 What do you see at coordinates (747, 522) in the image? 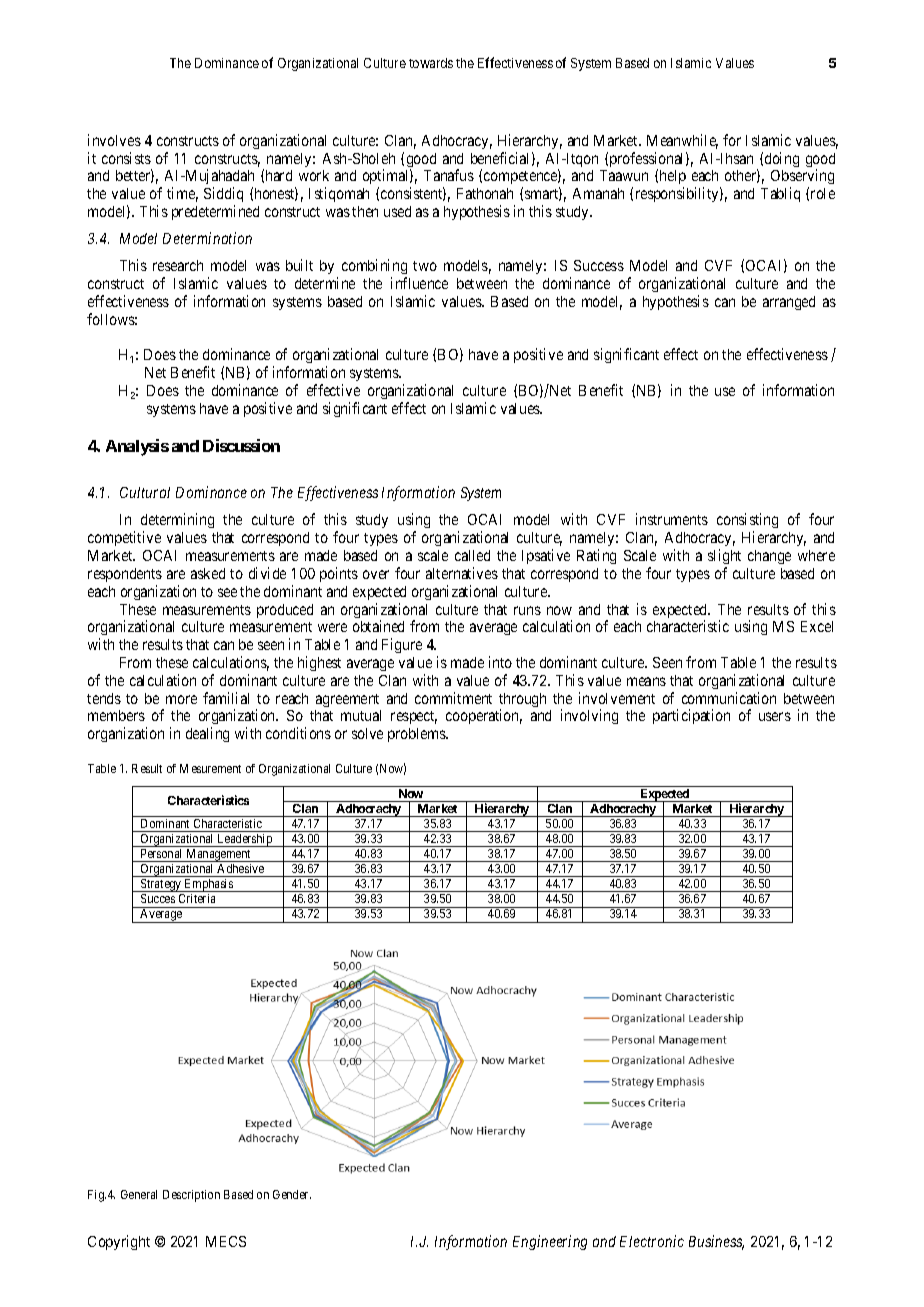
I see `consisting` at bounding box center [747, 522].
